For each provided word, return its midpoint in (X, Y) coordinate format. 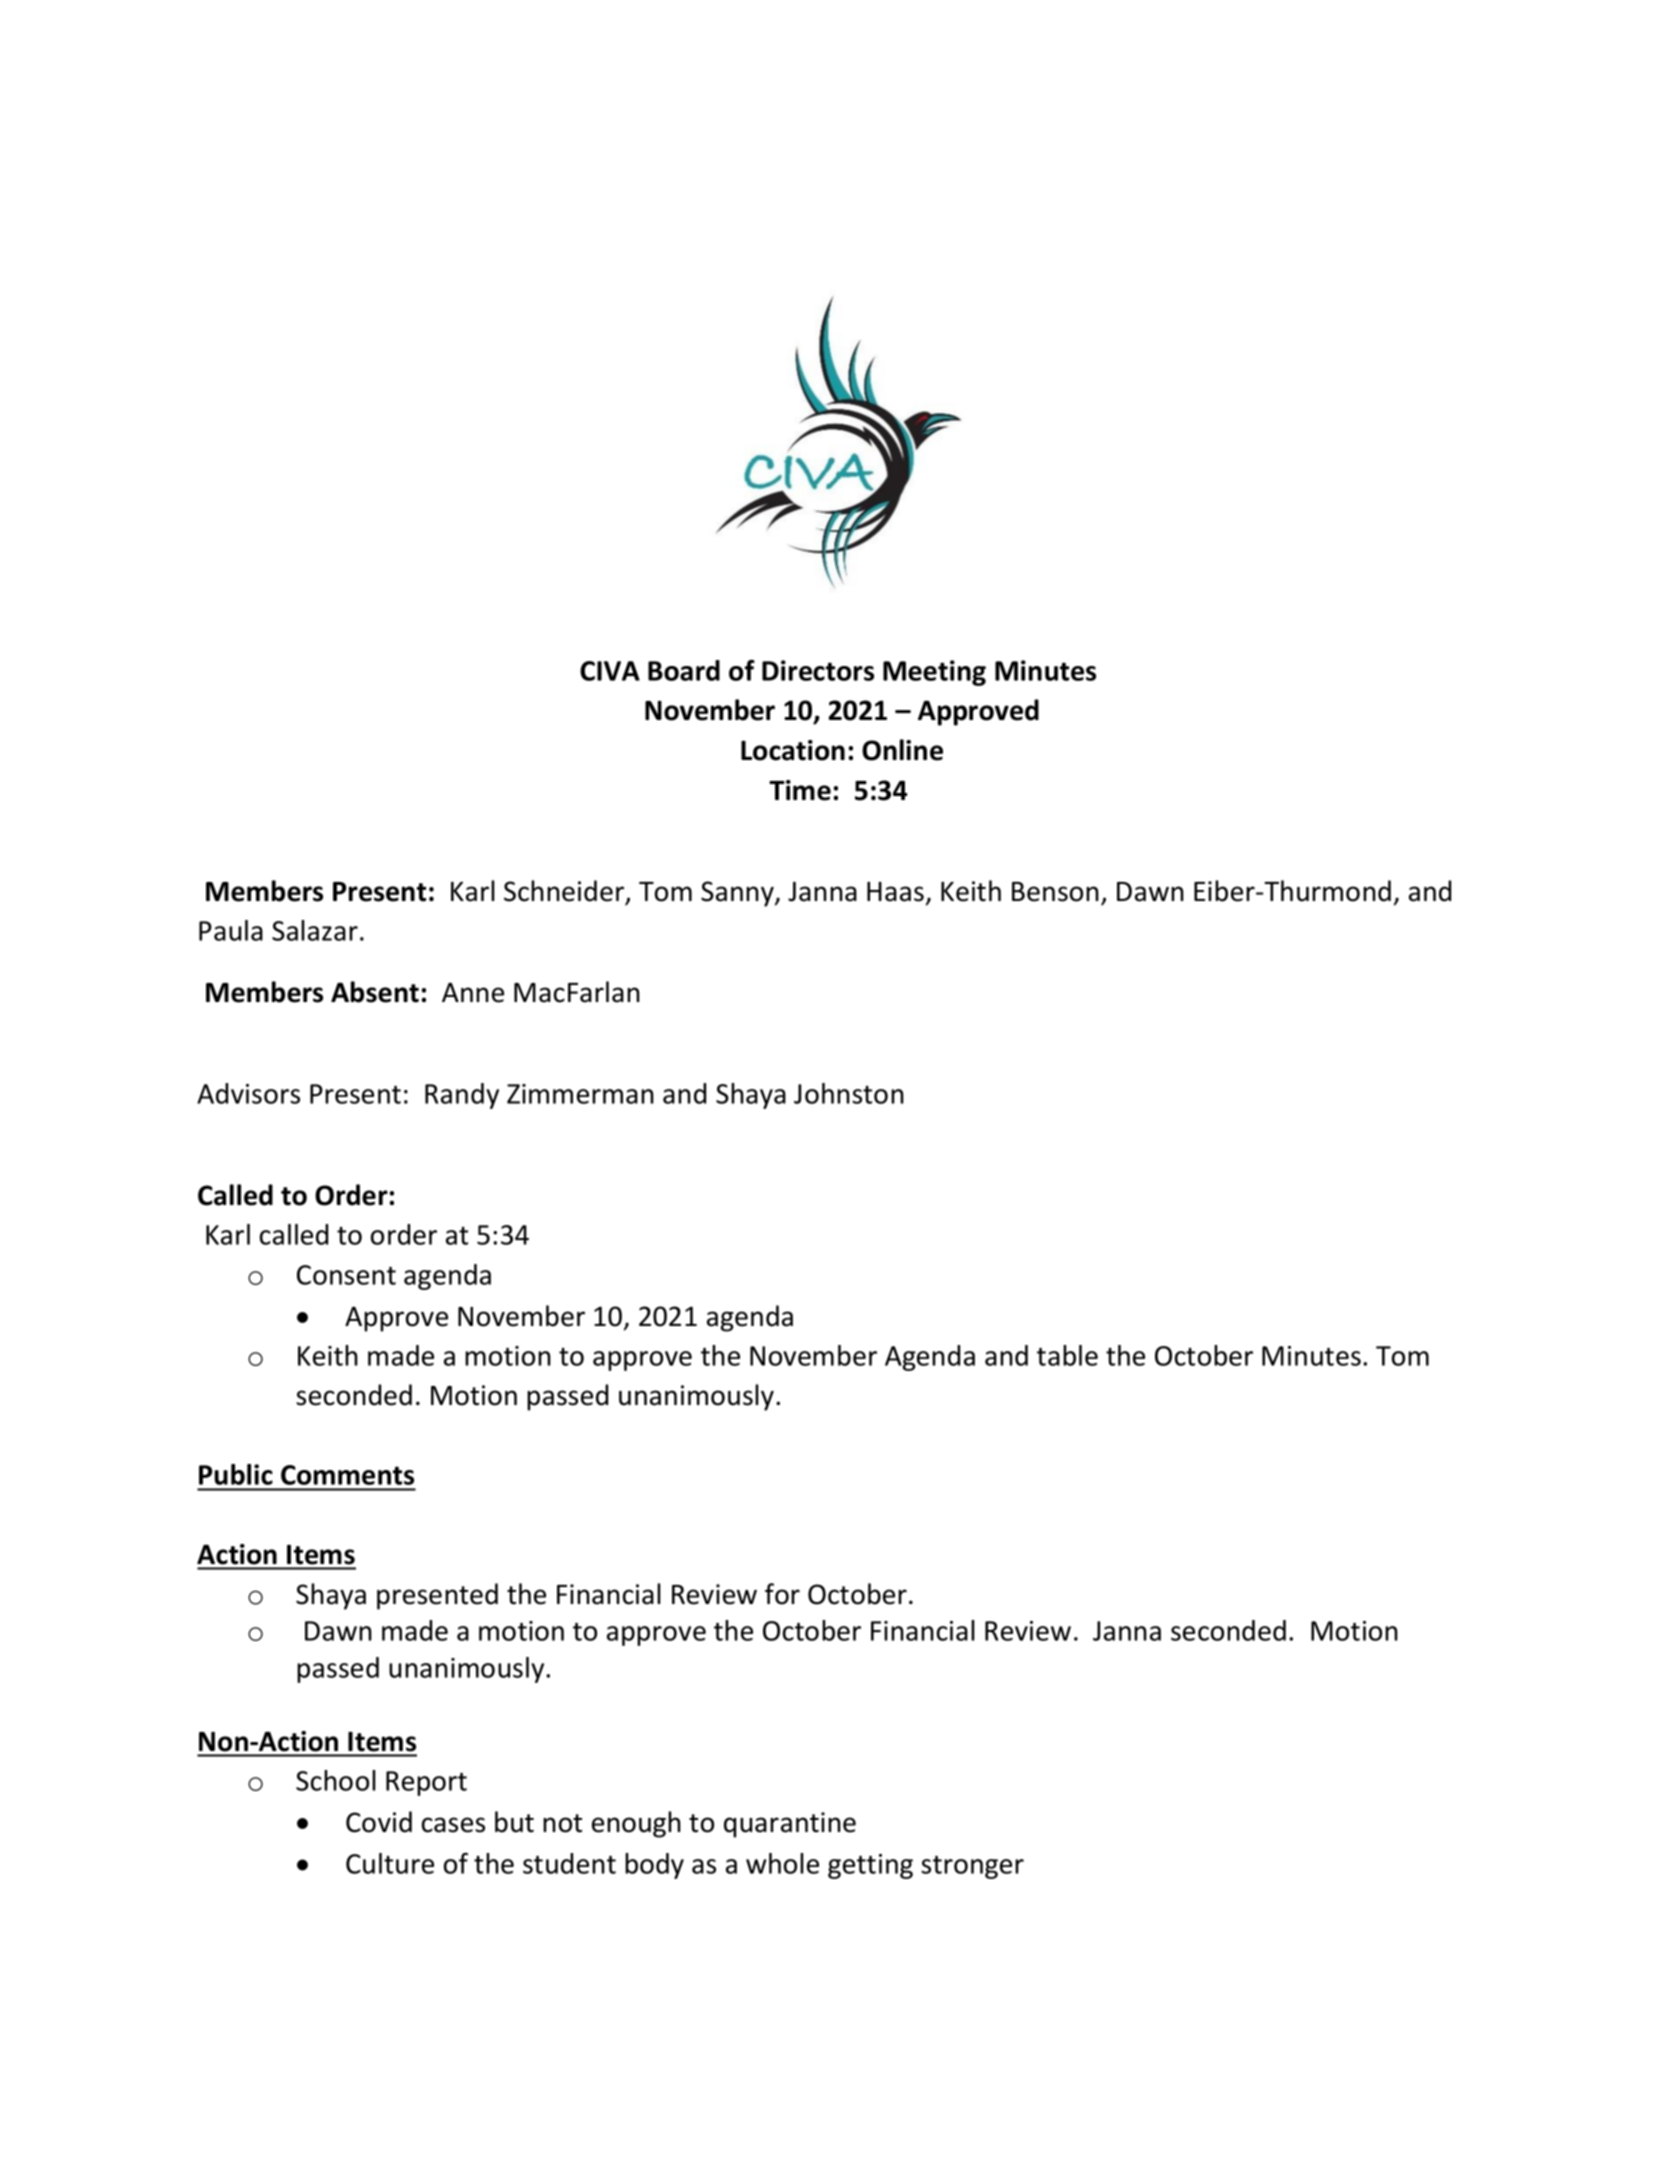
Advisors (248, 1093)
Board (684, 670)
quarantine (790, 1825)
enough (636, 1824)
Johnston (849, 1093)
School (336, 1780)
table (1067, 1355)
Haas (895, 892)
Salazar (315, 930)
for (782, 1594)
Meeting (934, 673)
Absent (375, 992)
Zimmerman (580, 1094)
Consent (346, 1275)
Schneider (565, 892)
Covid (379, 1822)
